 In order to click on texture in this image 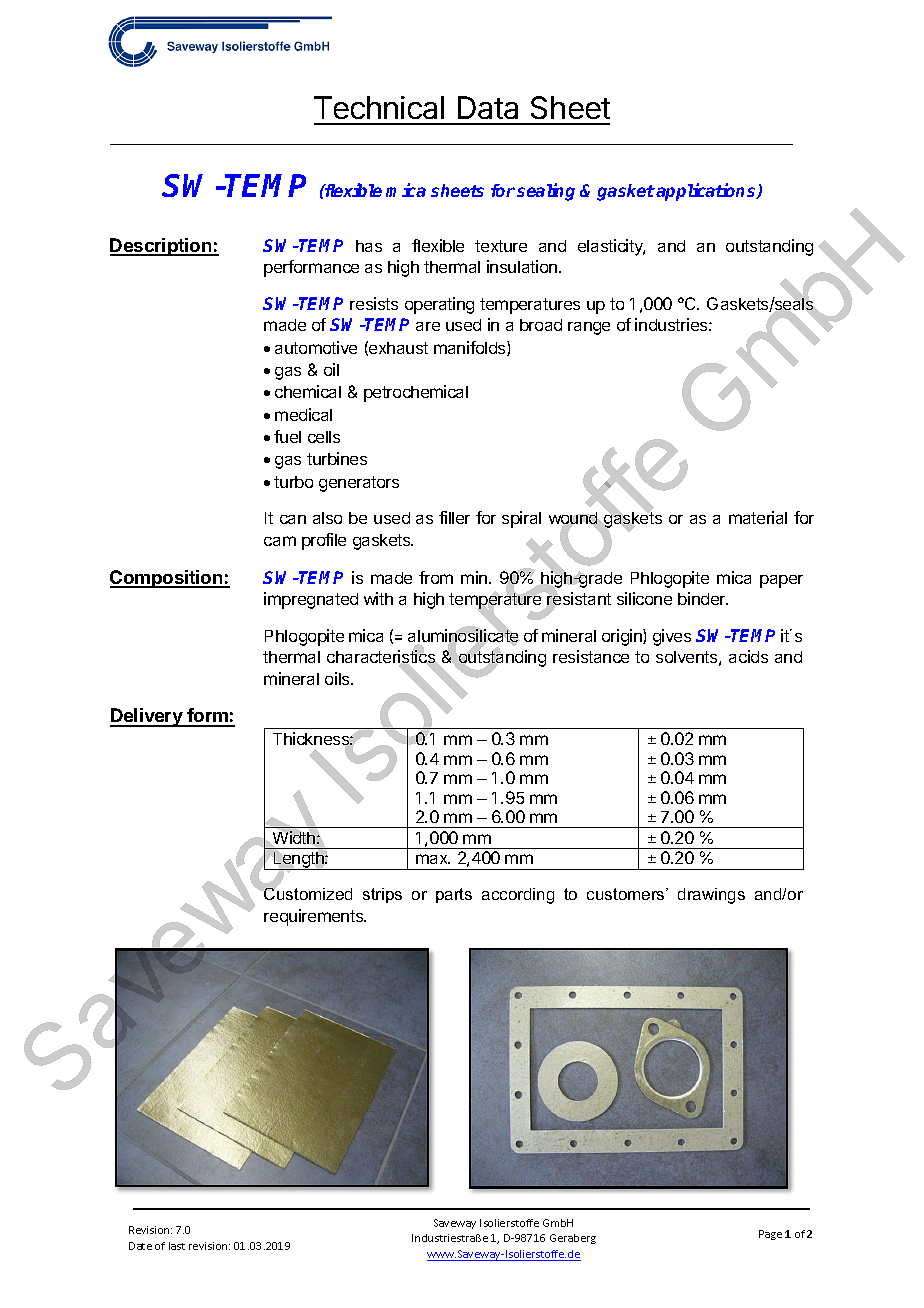, I will do `click(501, 246)`.
